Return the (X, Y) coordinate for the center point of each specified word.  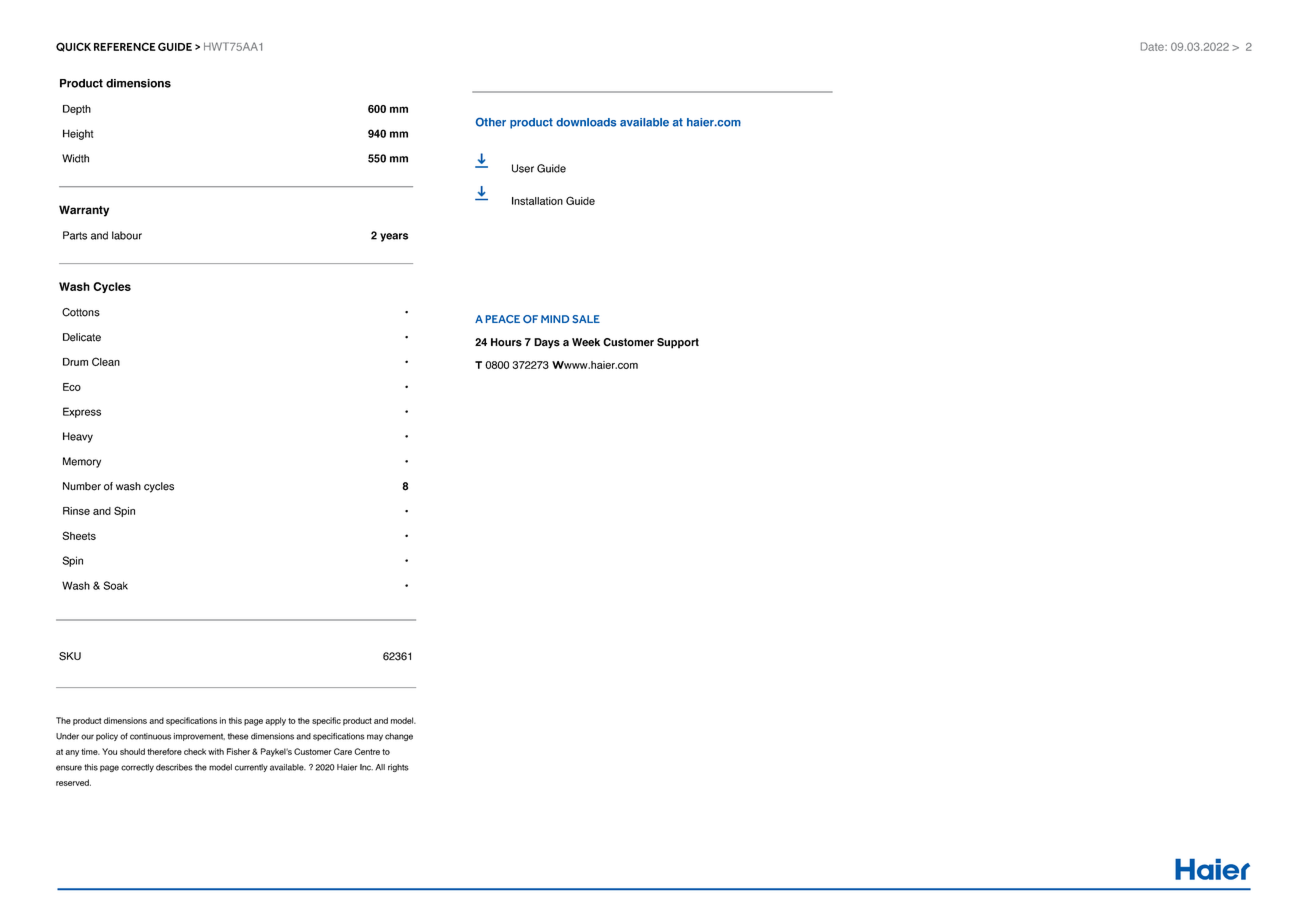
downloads (586, 122)
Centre (367, 751)
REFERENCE (125, 46)
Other (491, 122)
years (394, 237)
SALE (586, 319)
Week (586, 342)
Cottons (81, 312)
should (132, 751)
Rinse (76, 511)
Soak (115, 585)
